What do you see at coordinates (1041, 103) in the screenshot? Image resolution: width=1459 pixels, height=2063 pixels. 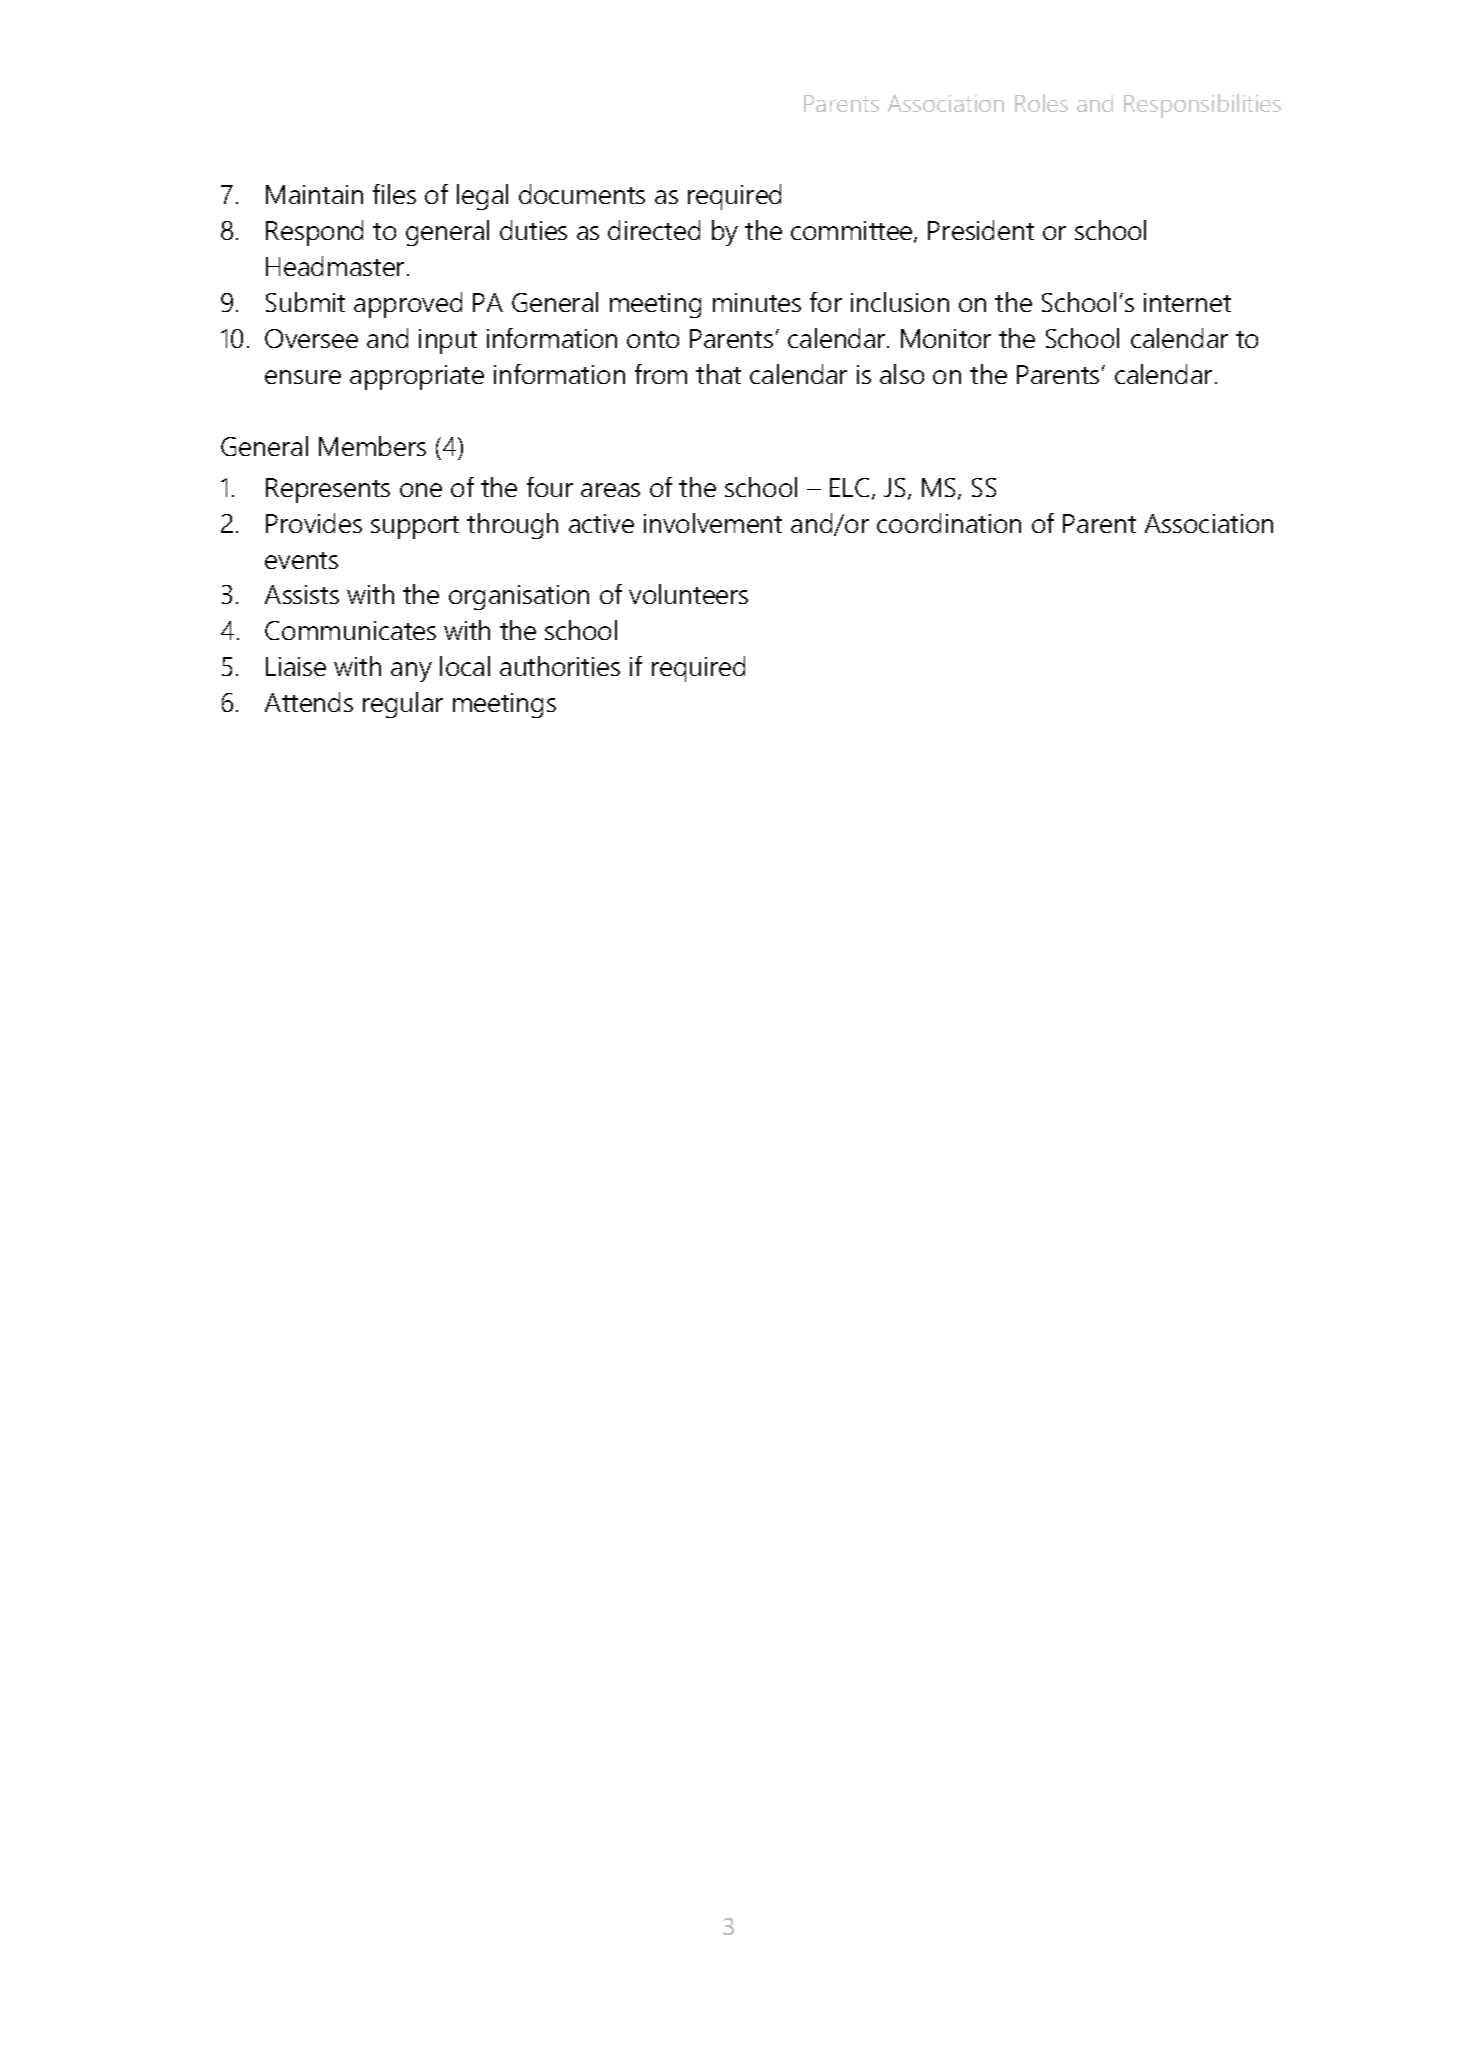 I see `Roles` at bounding box center [1041, 103].
